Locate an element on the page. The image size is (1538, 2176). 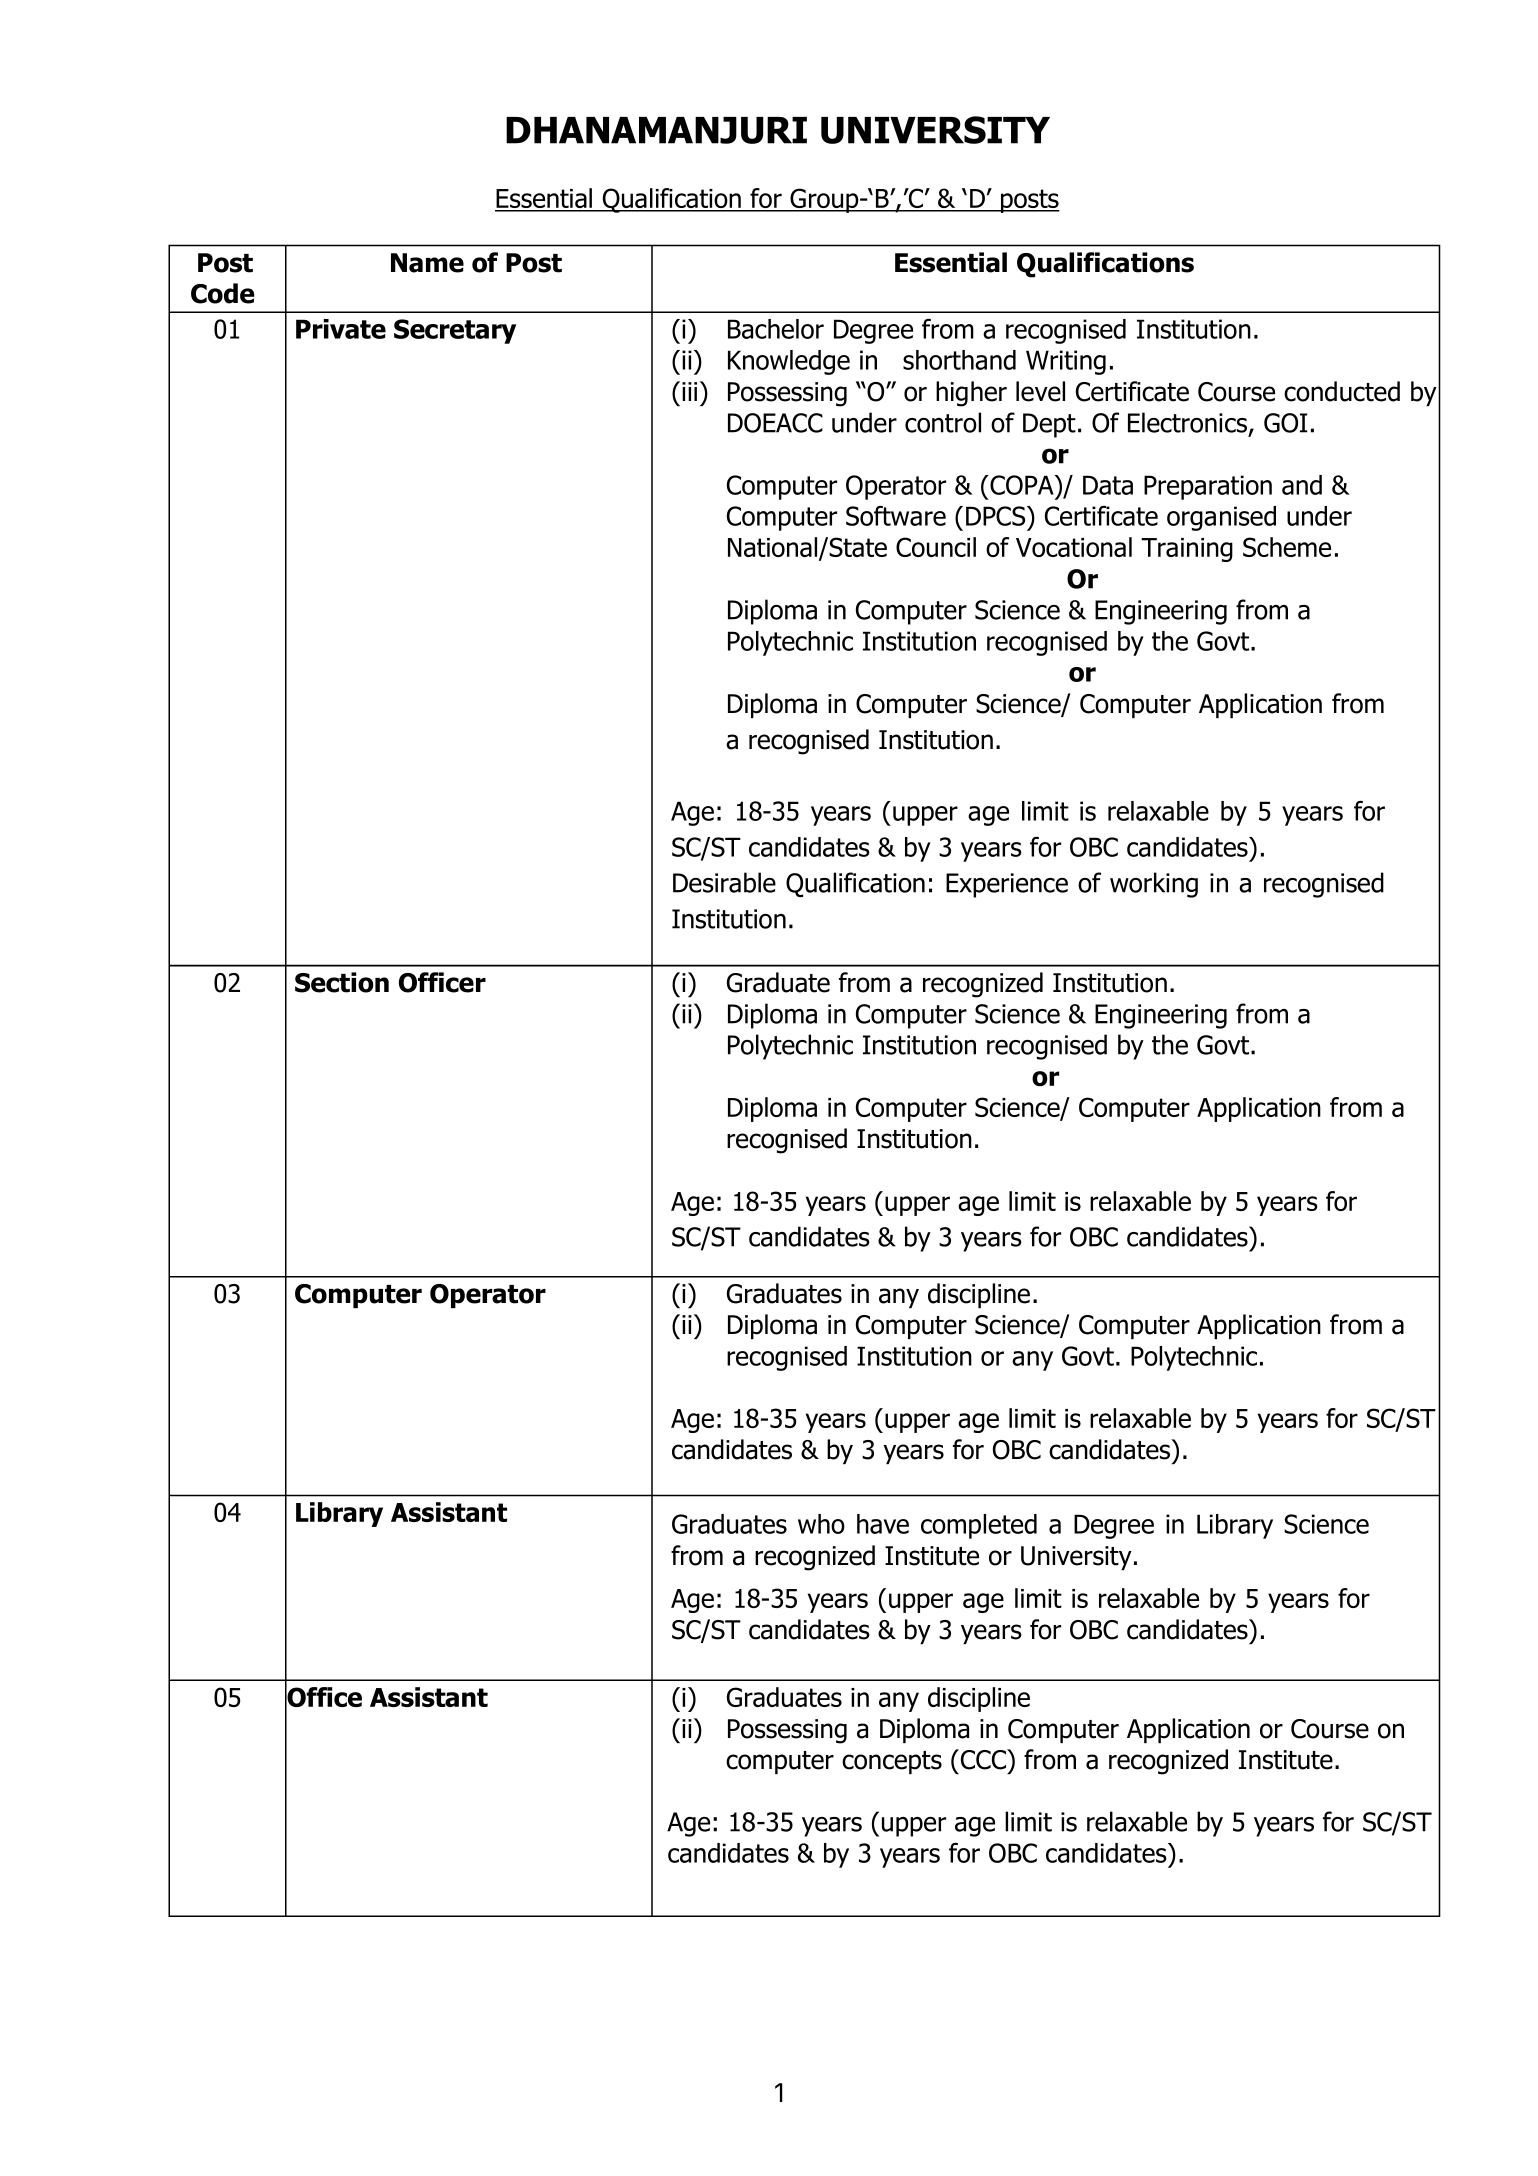
Writing is located at coordinates (1066, 362).
